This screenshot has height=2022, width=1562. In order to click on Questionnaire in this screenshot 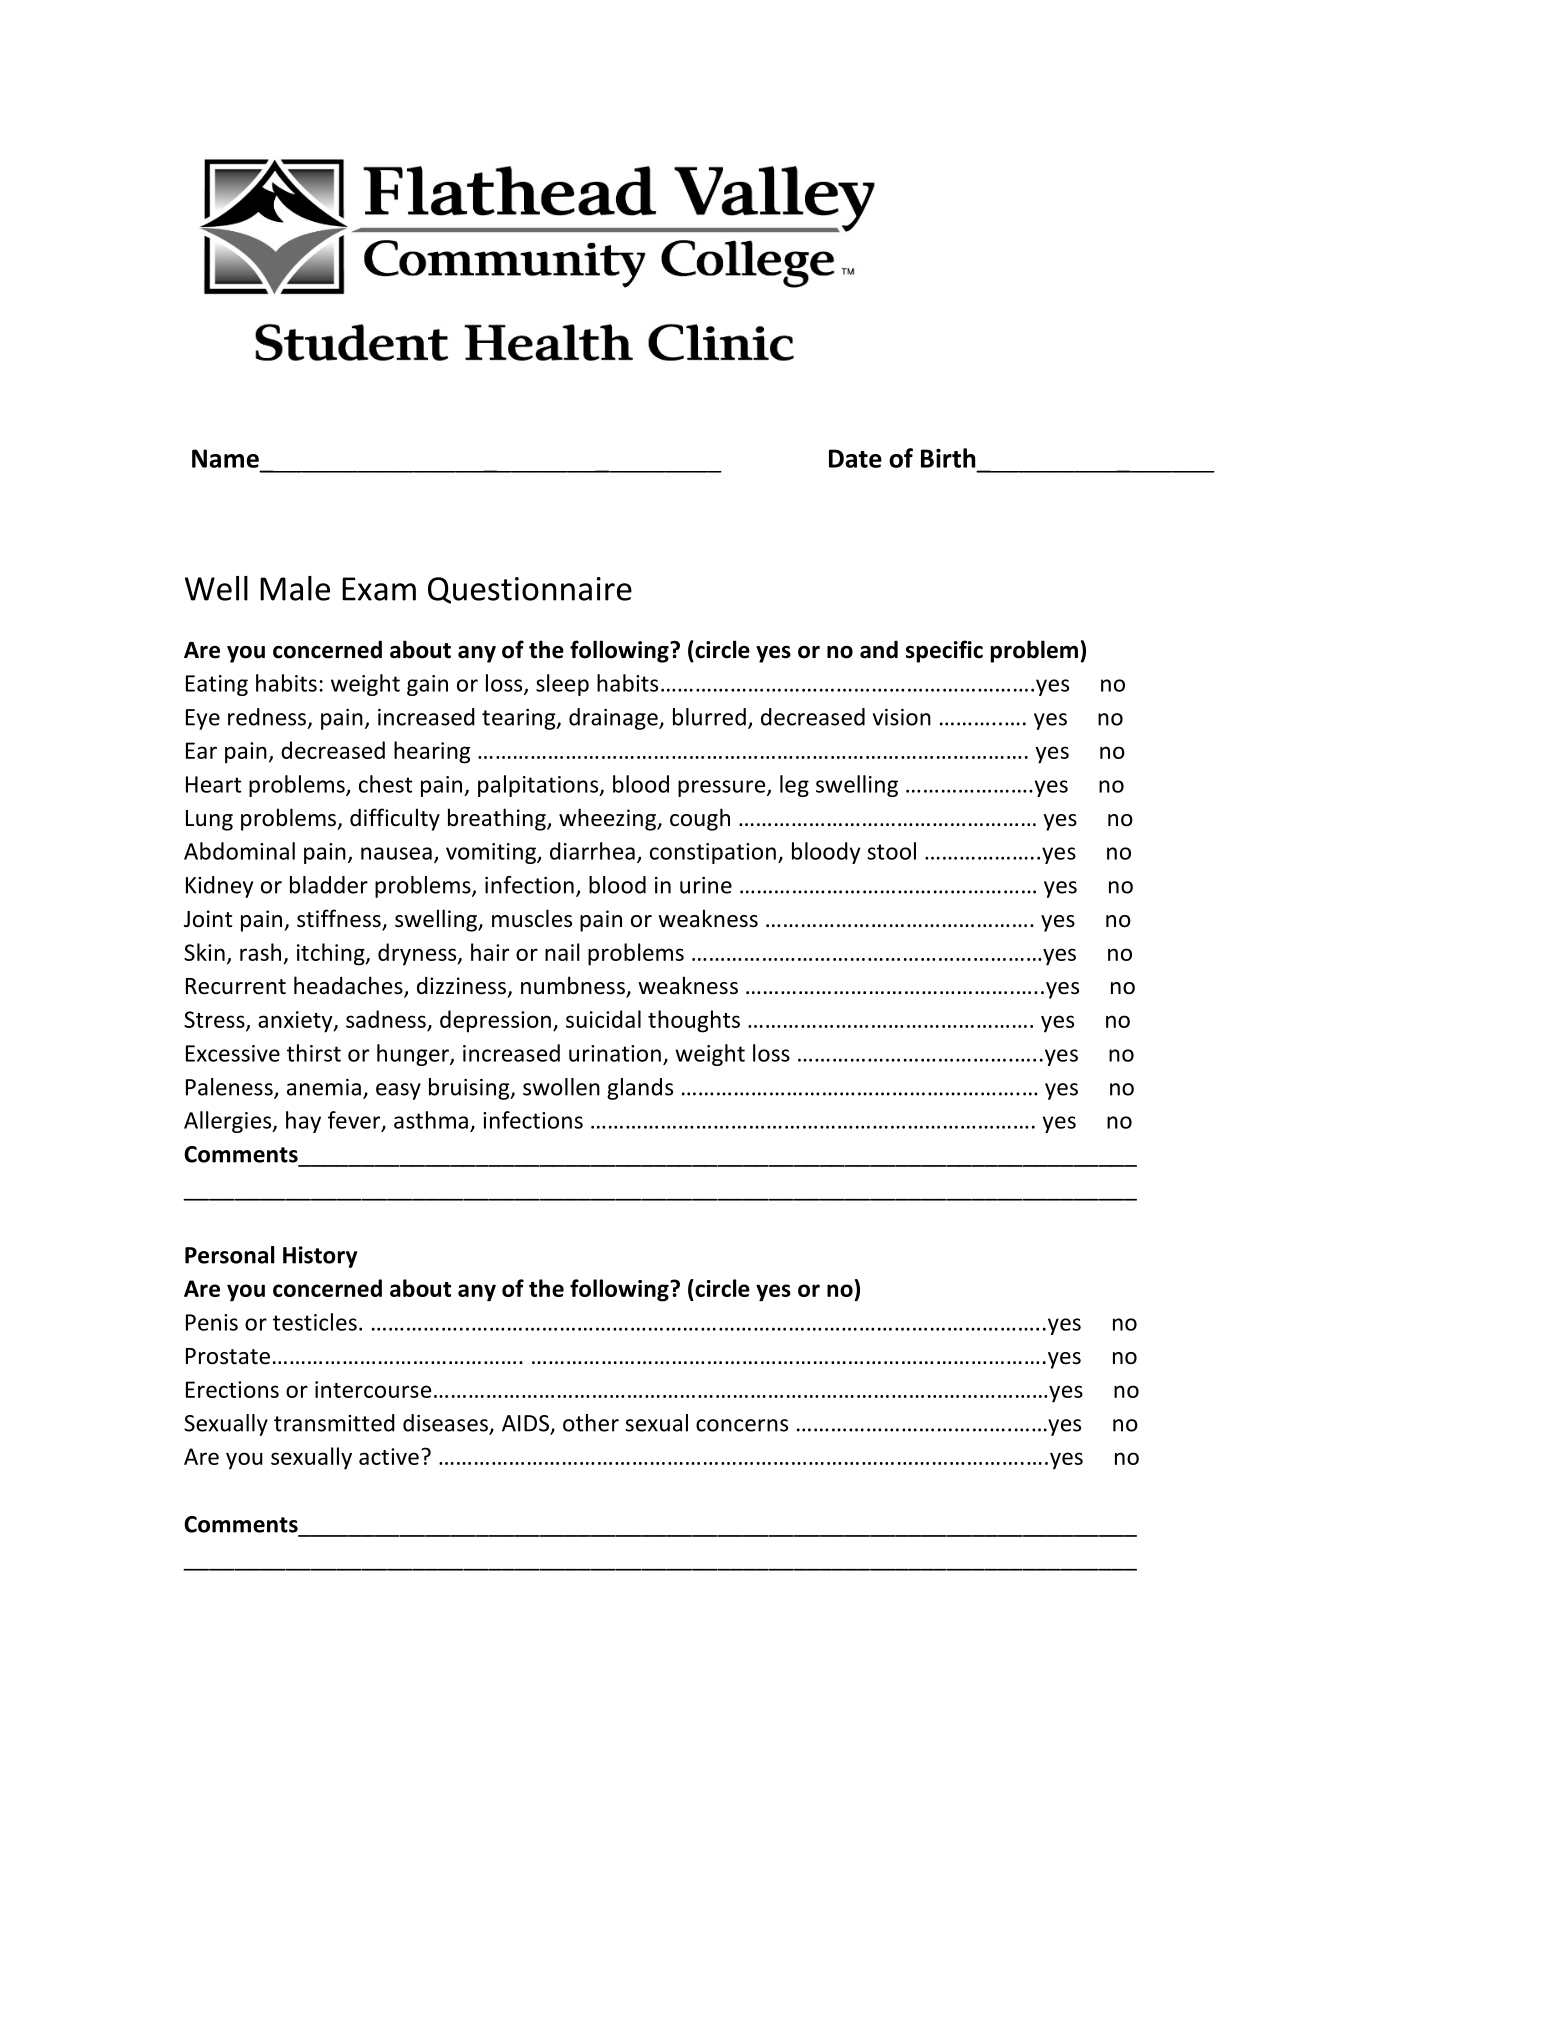, I will do `click(530, 590)`.
